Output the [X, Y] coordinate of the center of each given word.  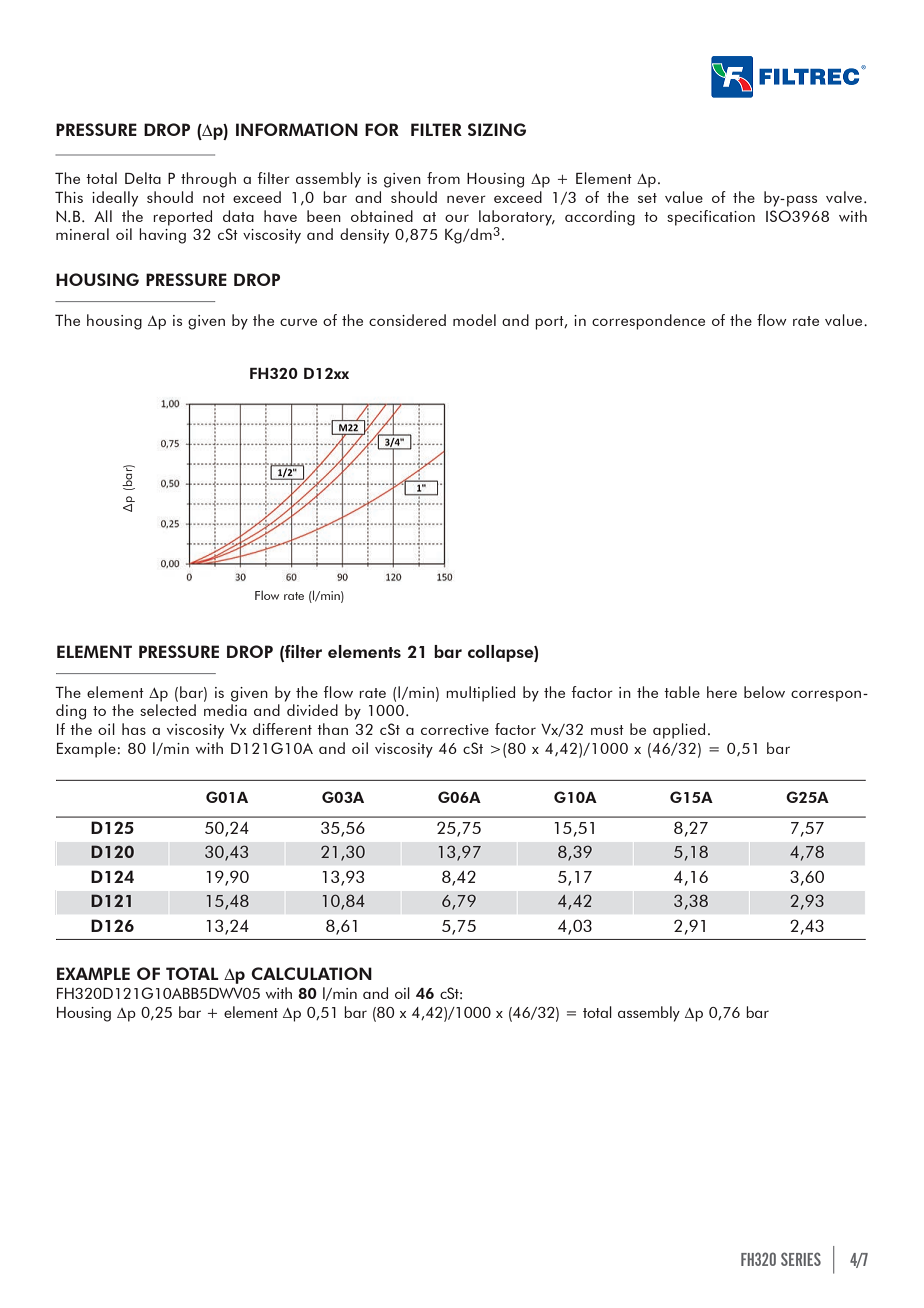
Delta [143, 178]
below [764, 692]
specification [711, 218]
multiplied [480, 694]
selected [168, 710]
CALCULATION [311, 973]
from [443, 178]
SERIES [801, 1259]
